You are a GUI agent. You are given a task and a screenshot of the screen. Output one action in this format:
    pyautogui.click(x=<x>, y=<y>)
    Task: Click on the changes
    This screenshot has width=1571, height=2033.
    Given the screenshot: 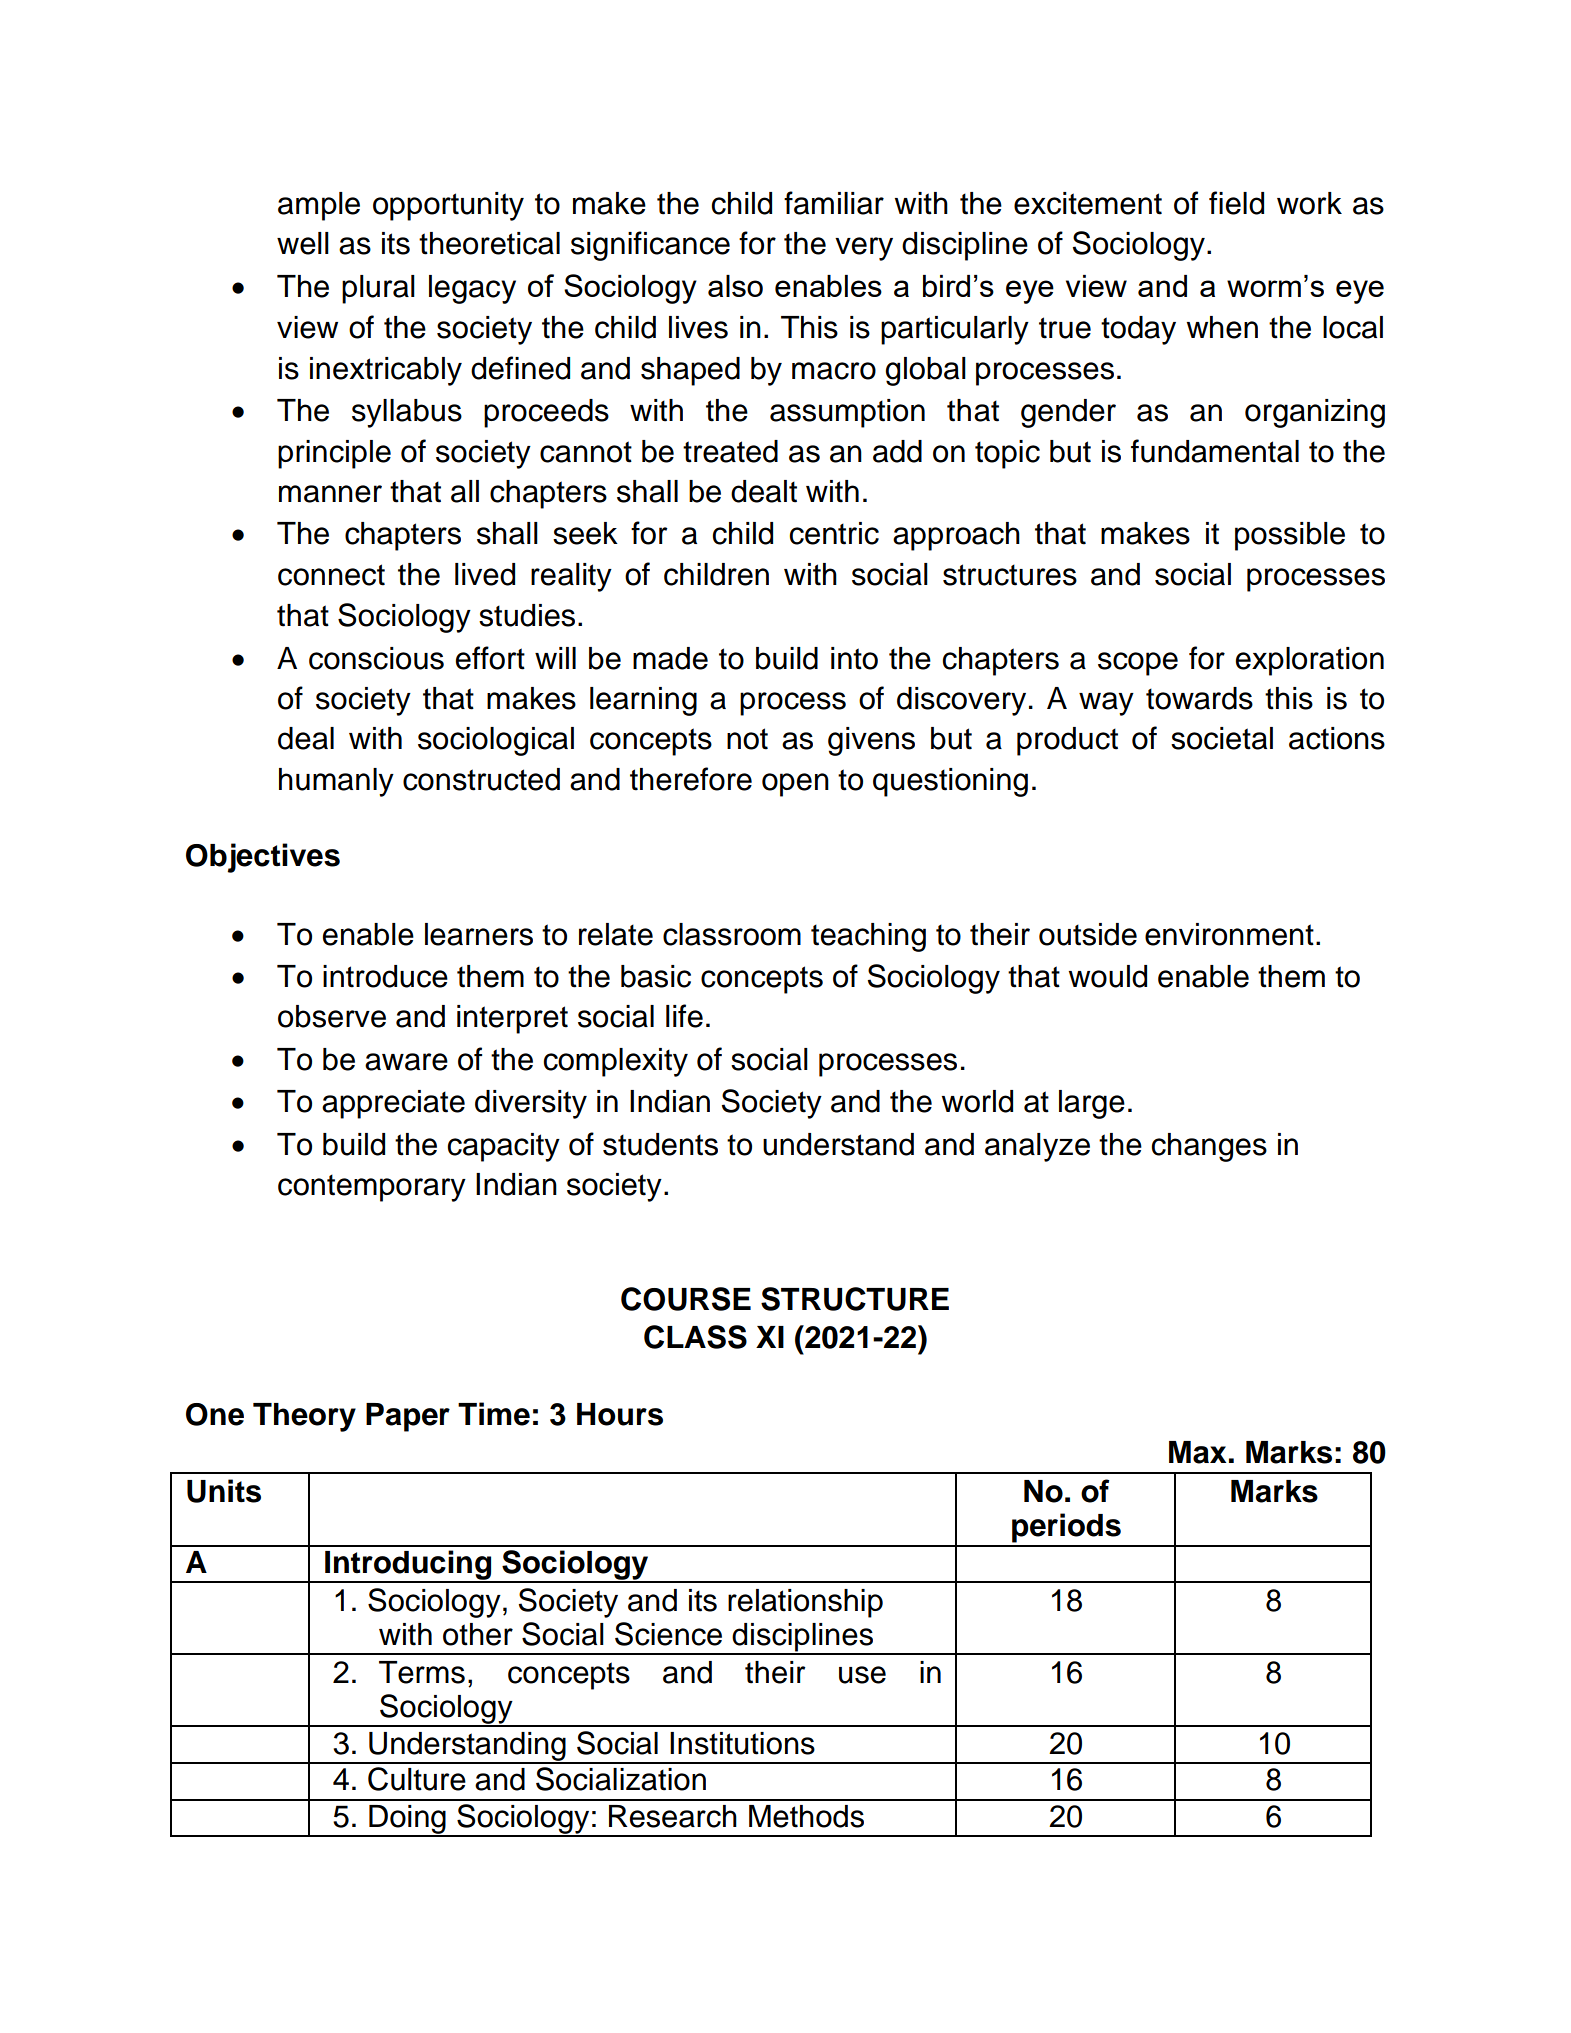 What is the action you would take?
    pyautogui.click(x=1209, y=1147)
